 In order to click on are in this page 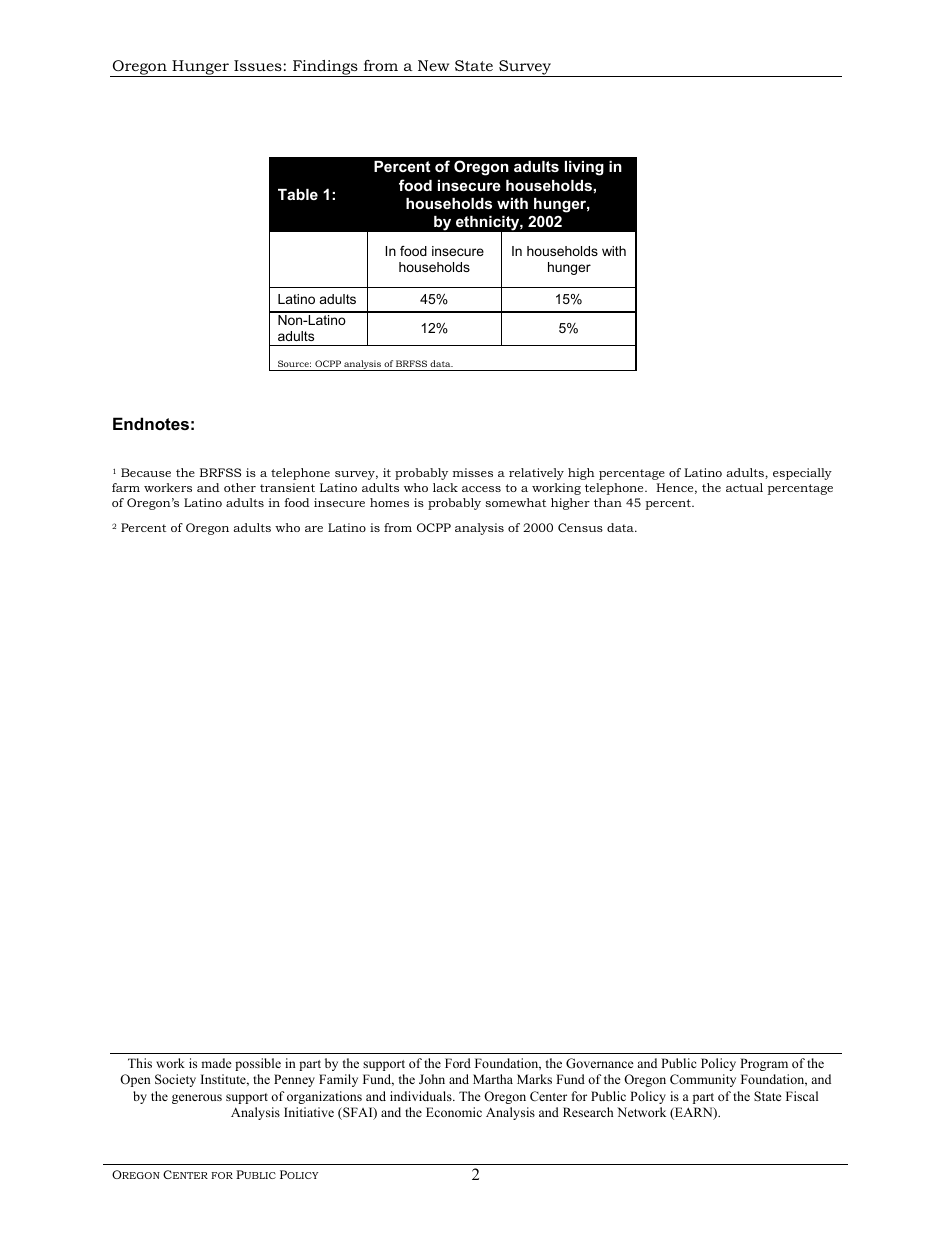, I will do `click(314, 529)`.
